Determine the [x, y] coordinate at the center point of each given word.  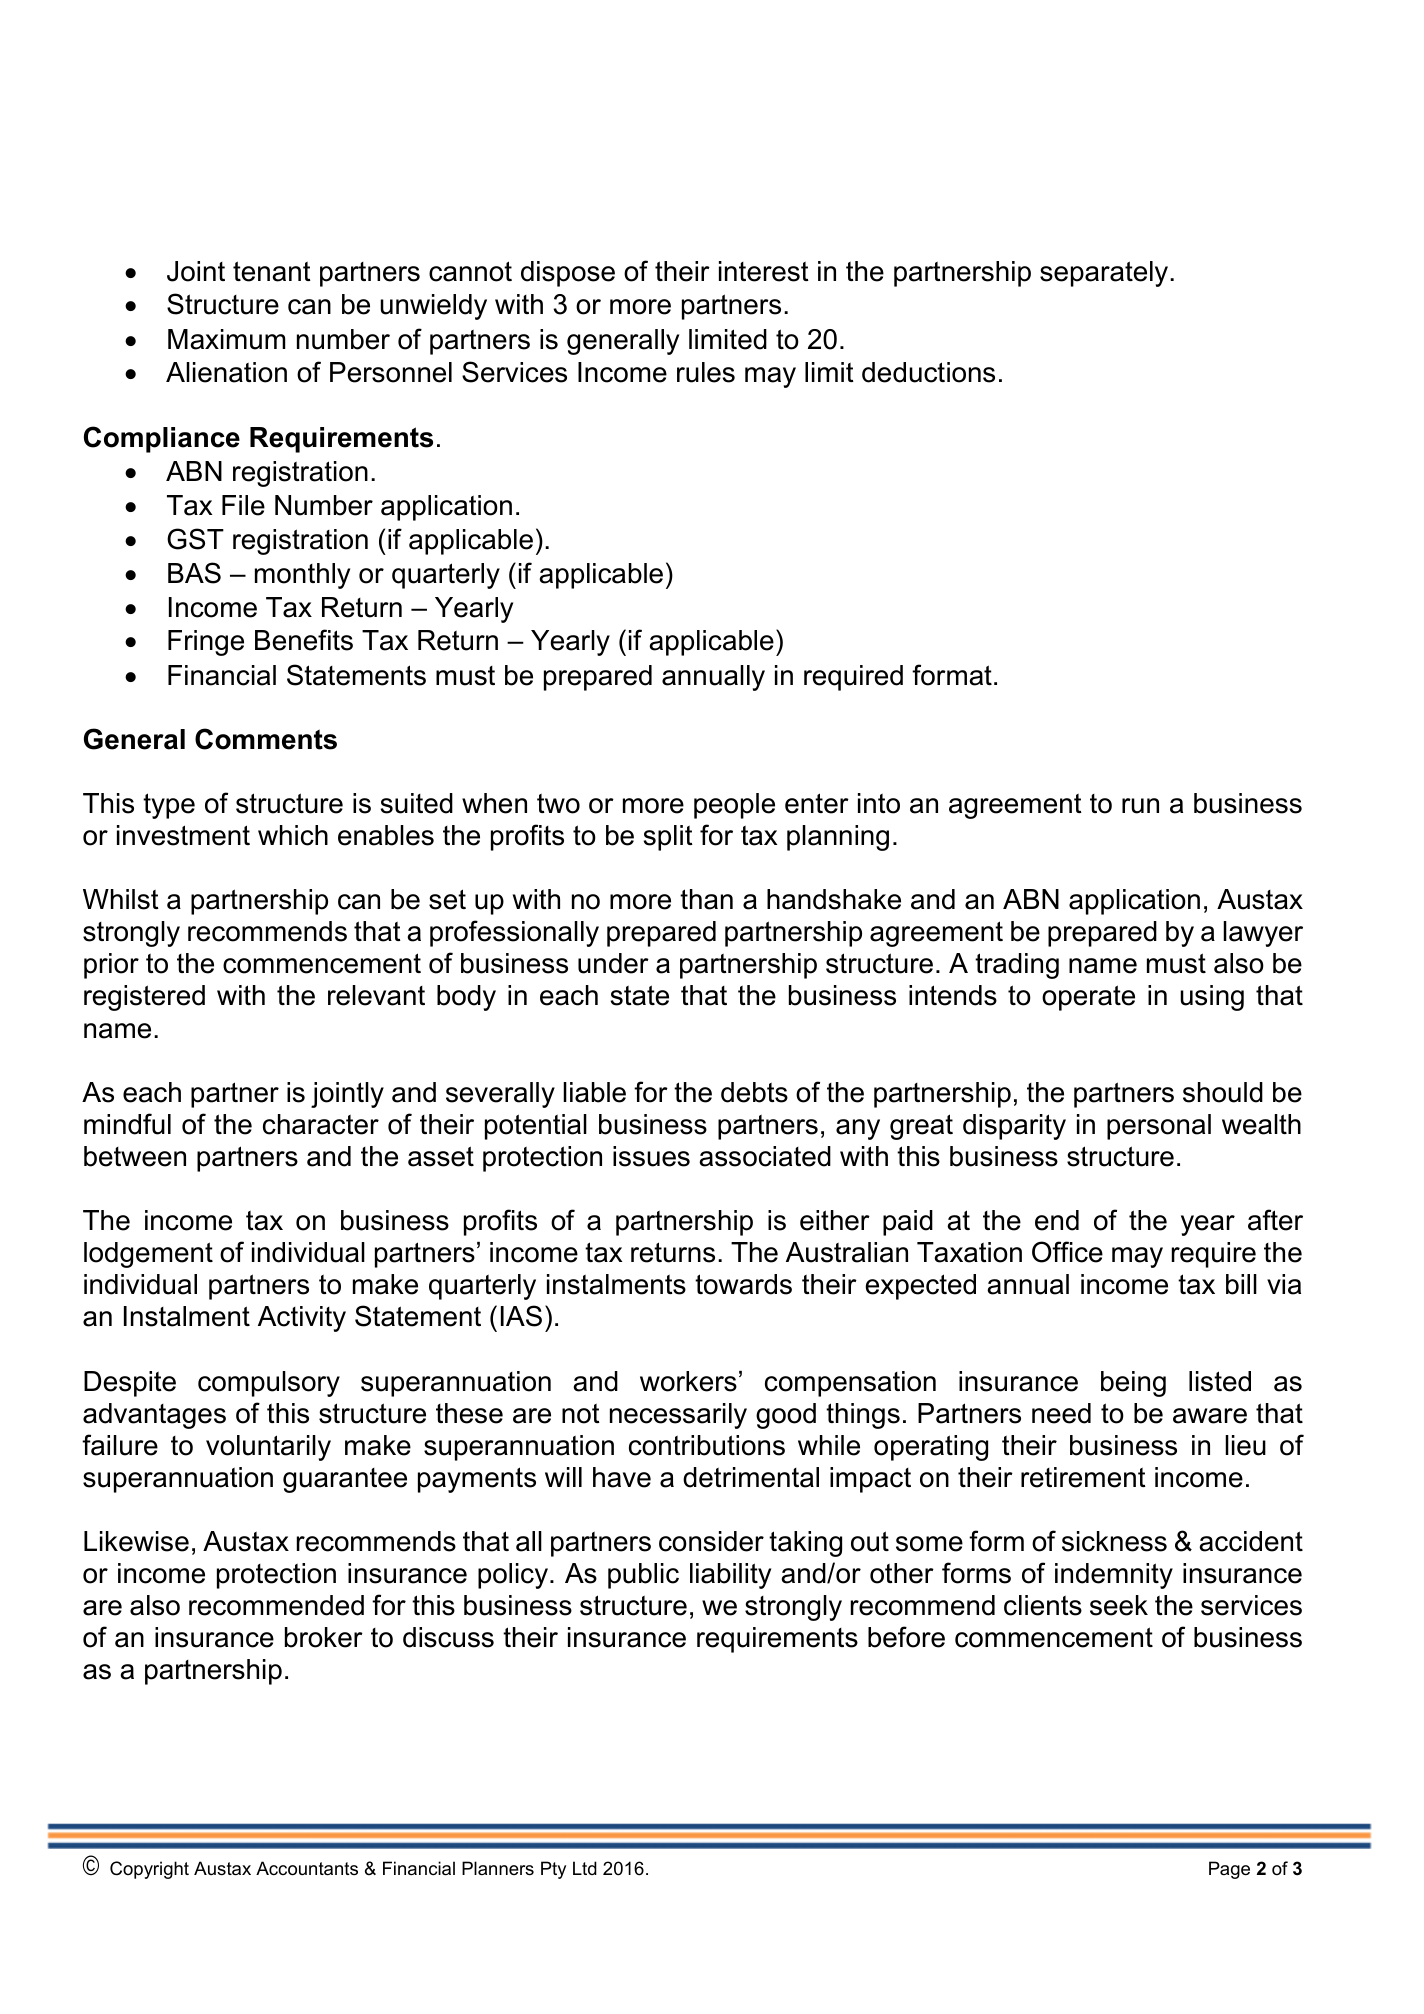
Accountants [307, 1868]
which [293, 835]
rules [706, 372]
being [1133, 1384]
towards [743, 1284]
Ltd [585, 1868]
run [1140, 806]
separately [1105, 274]
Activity [302, 1319]
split [668, 838]
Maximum [226, 339]
